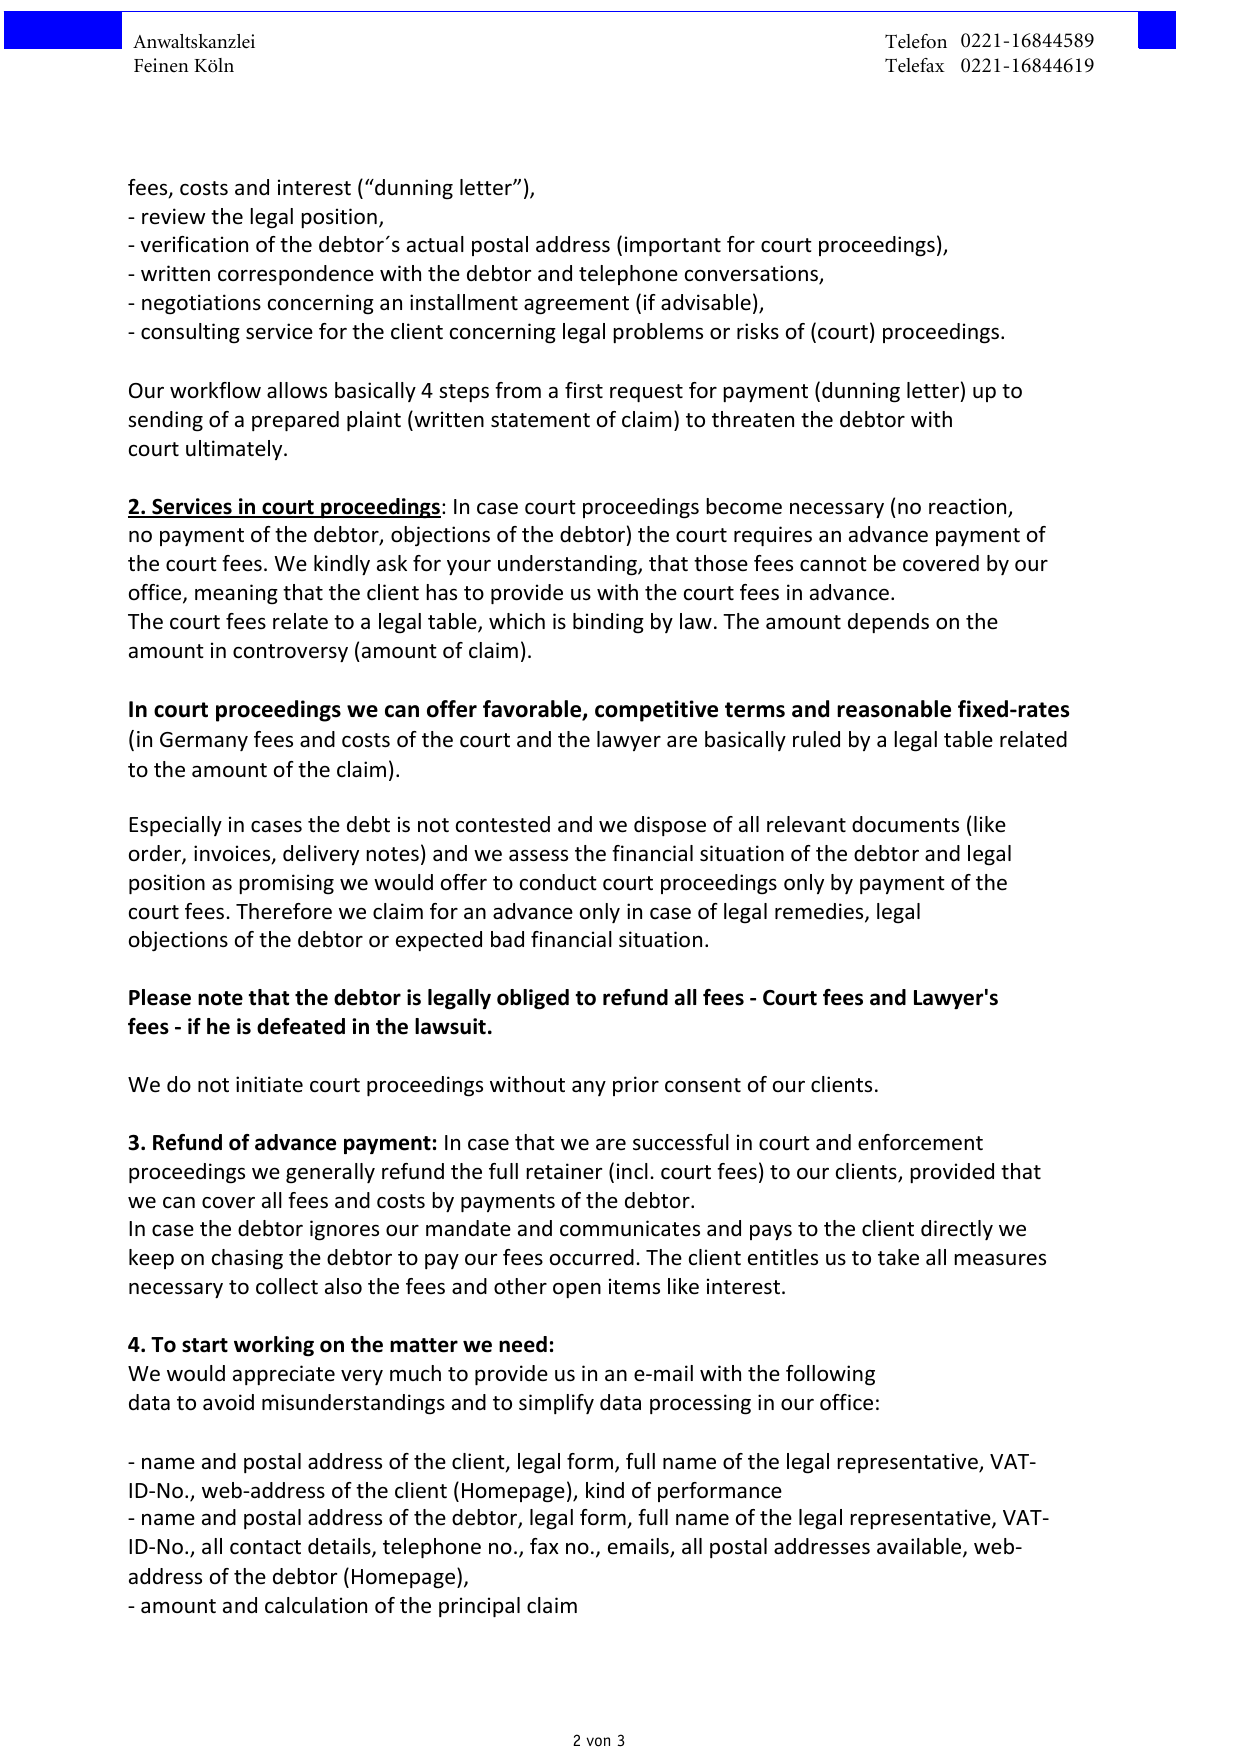 The height and width of the screenshot is (1757, 1243). Describe the element at coordinates (286, 884) in the screenshot. I see `promising` at that location.
